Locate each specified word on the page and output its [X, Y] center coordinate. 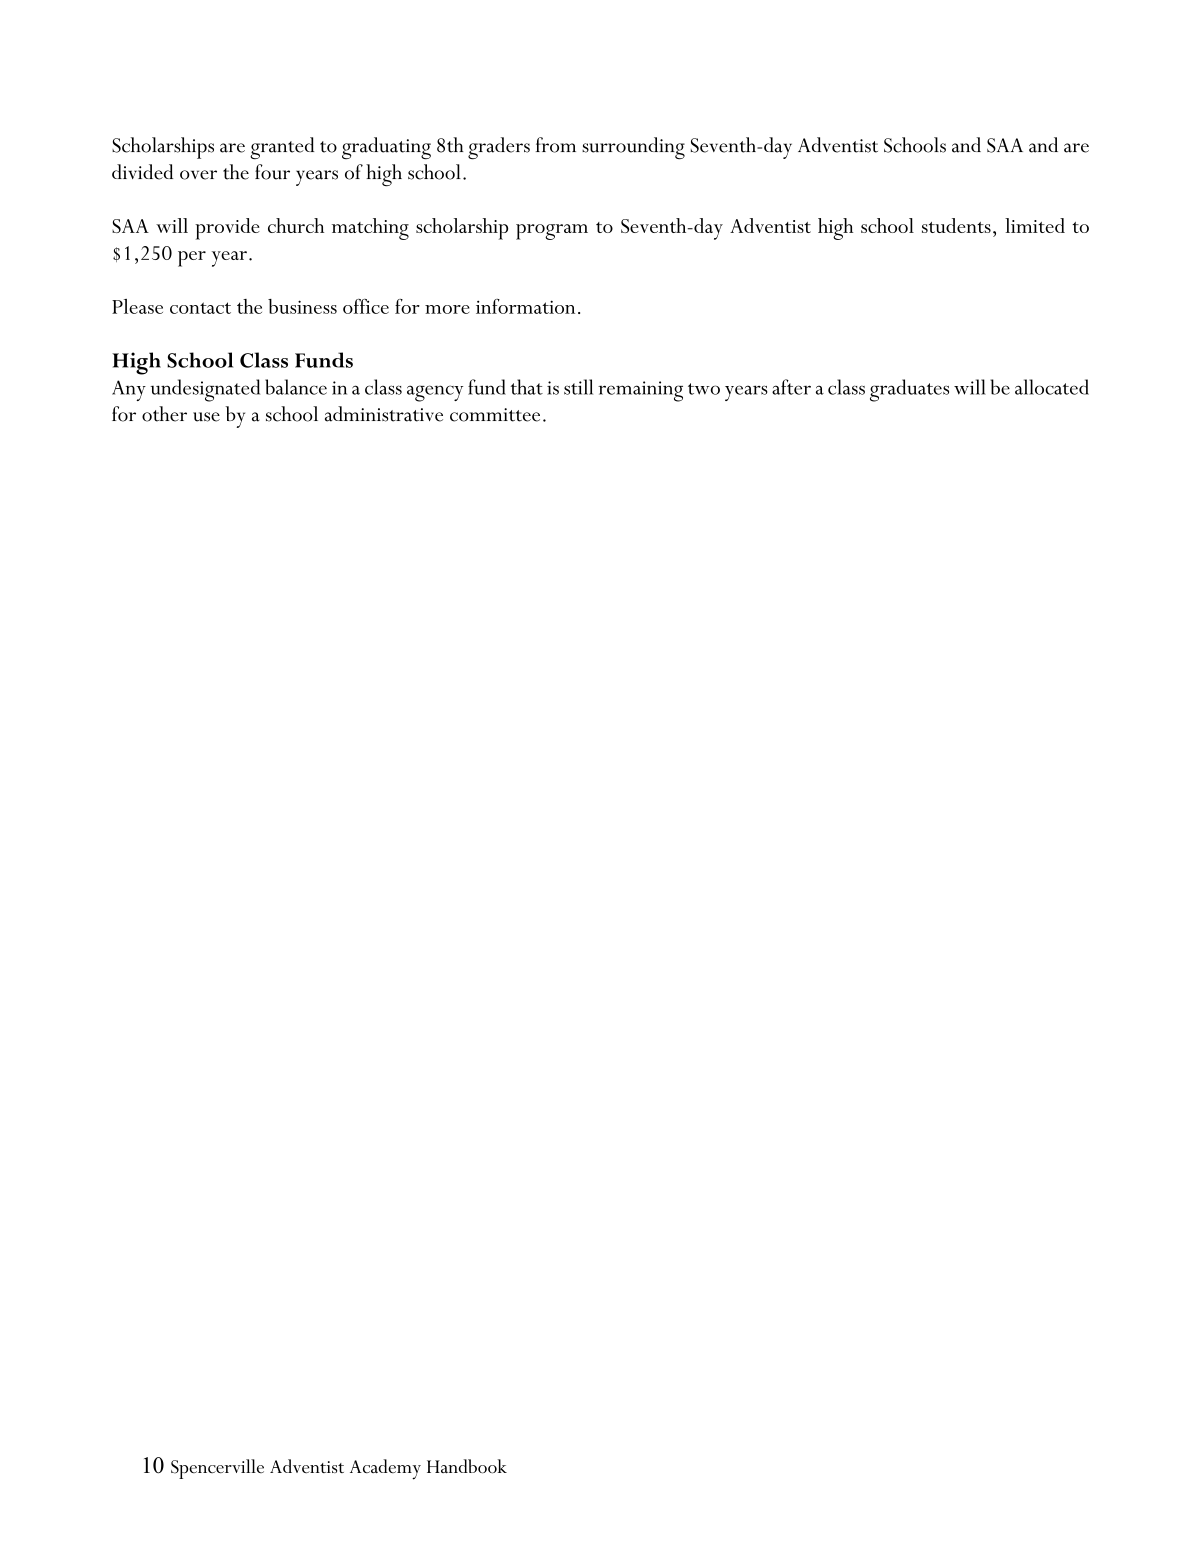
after [791, 387]
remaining [640, 391]
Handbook [467, 1466]
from [556, 145]
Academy [385, 1469]
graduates [909, 390]
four [272, 172]
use [206, 417]
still [578, 387]
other [164, 414]
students [956, 225]
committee [495, 415]
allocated [1052, 387]
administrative [384, 414]
